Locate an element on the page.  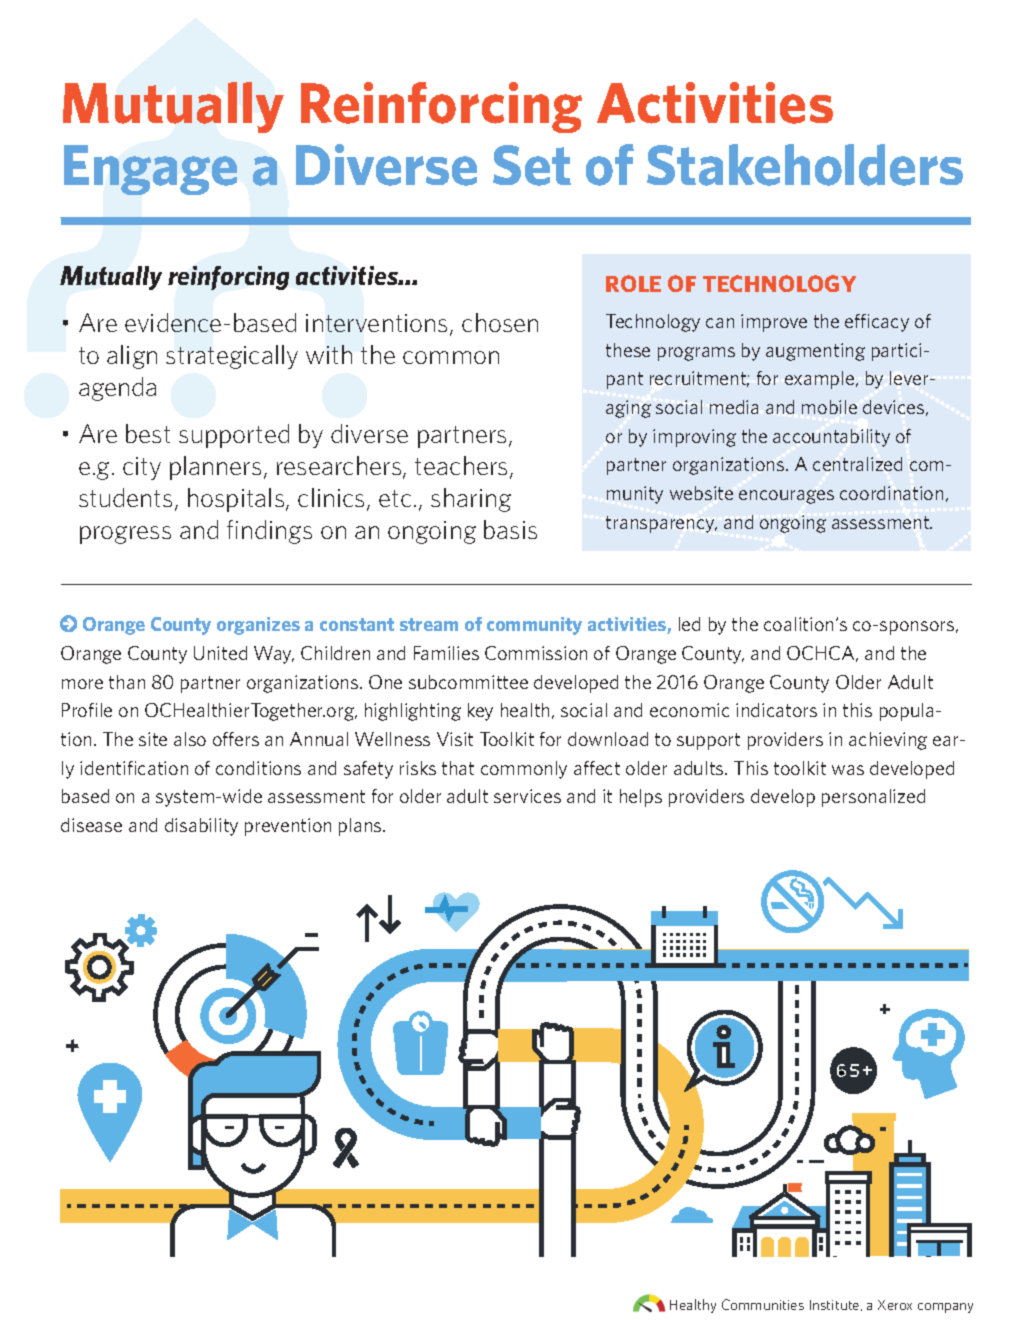
Set is located at coordinates (532, 165).
